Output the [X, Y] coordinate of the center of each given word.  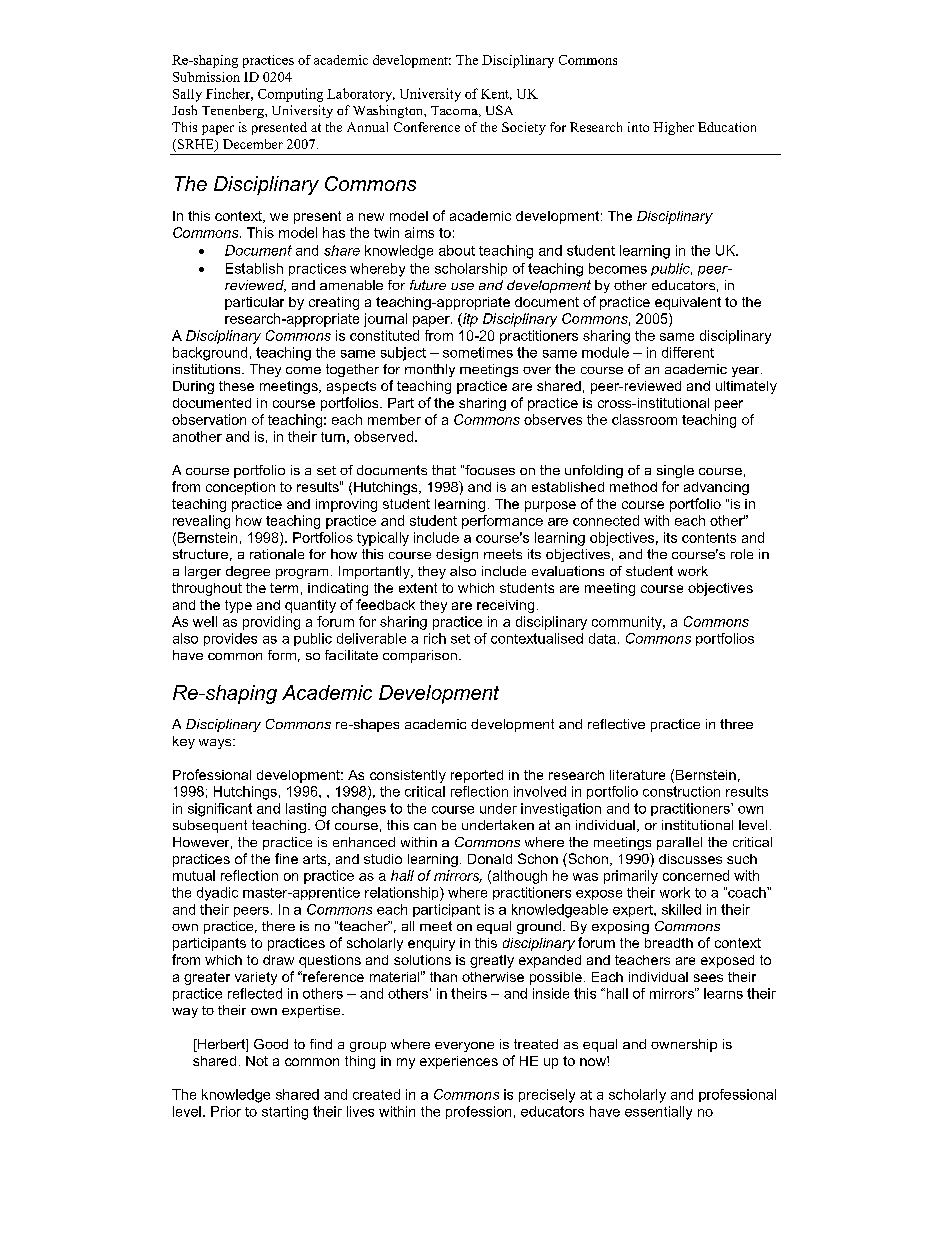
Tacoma [455, 111]
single [675, 471]
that [444, 470]
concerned [696, 875]
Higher [673, 128]
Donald [490, 859]
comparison [420, 656]
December [253, 144]
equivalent [688, 303]
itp [469, 320]
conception [240, 488]
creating [334, 303]
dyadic [217, 894]
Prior [226, 1111]
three [736, 724]
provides [230, 639]
